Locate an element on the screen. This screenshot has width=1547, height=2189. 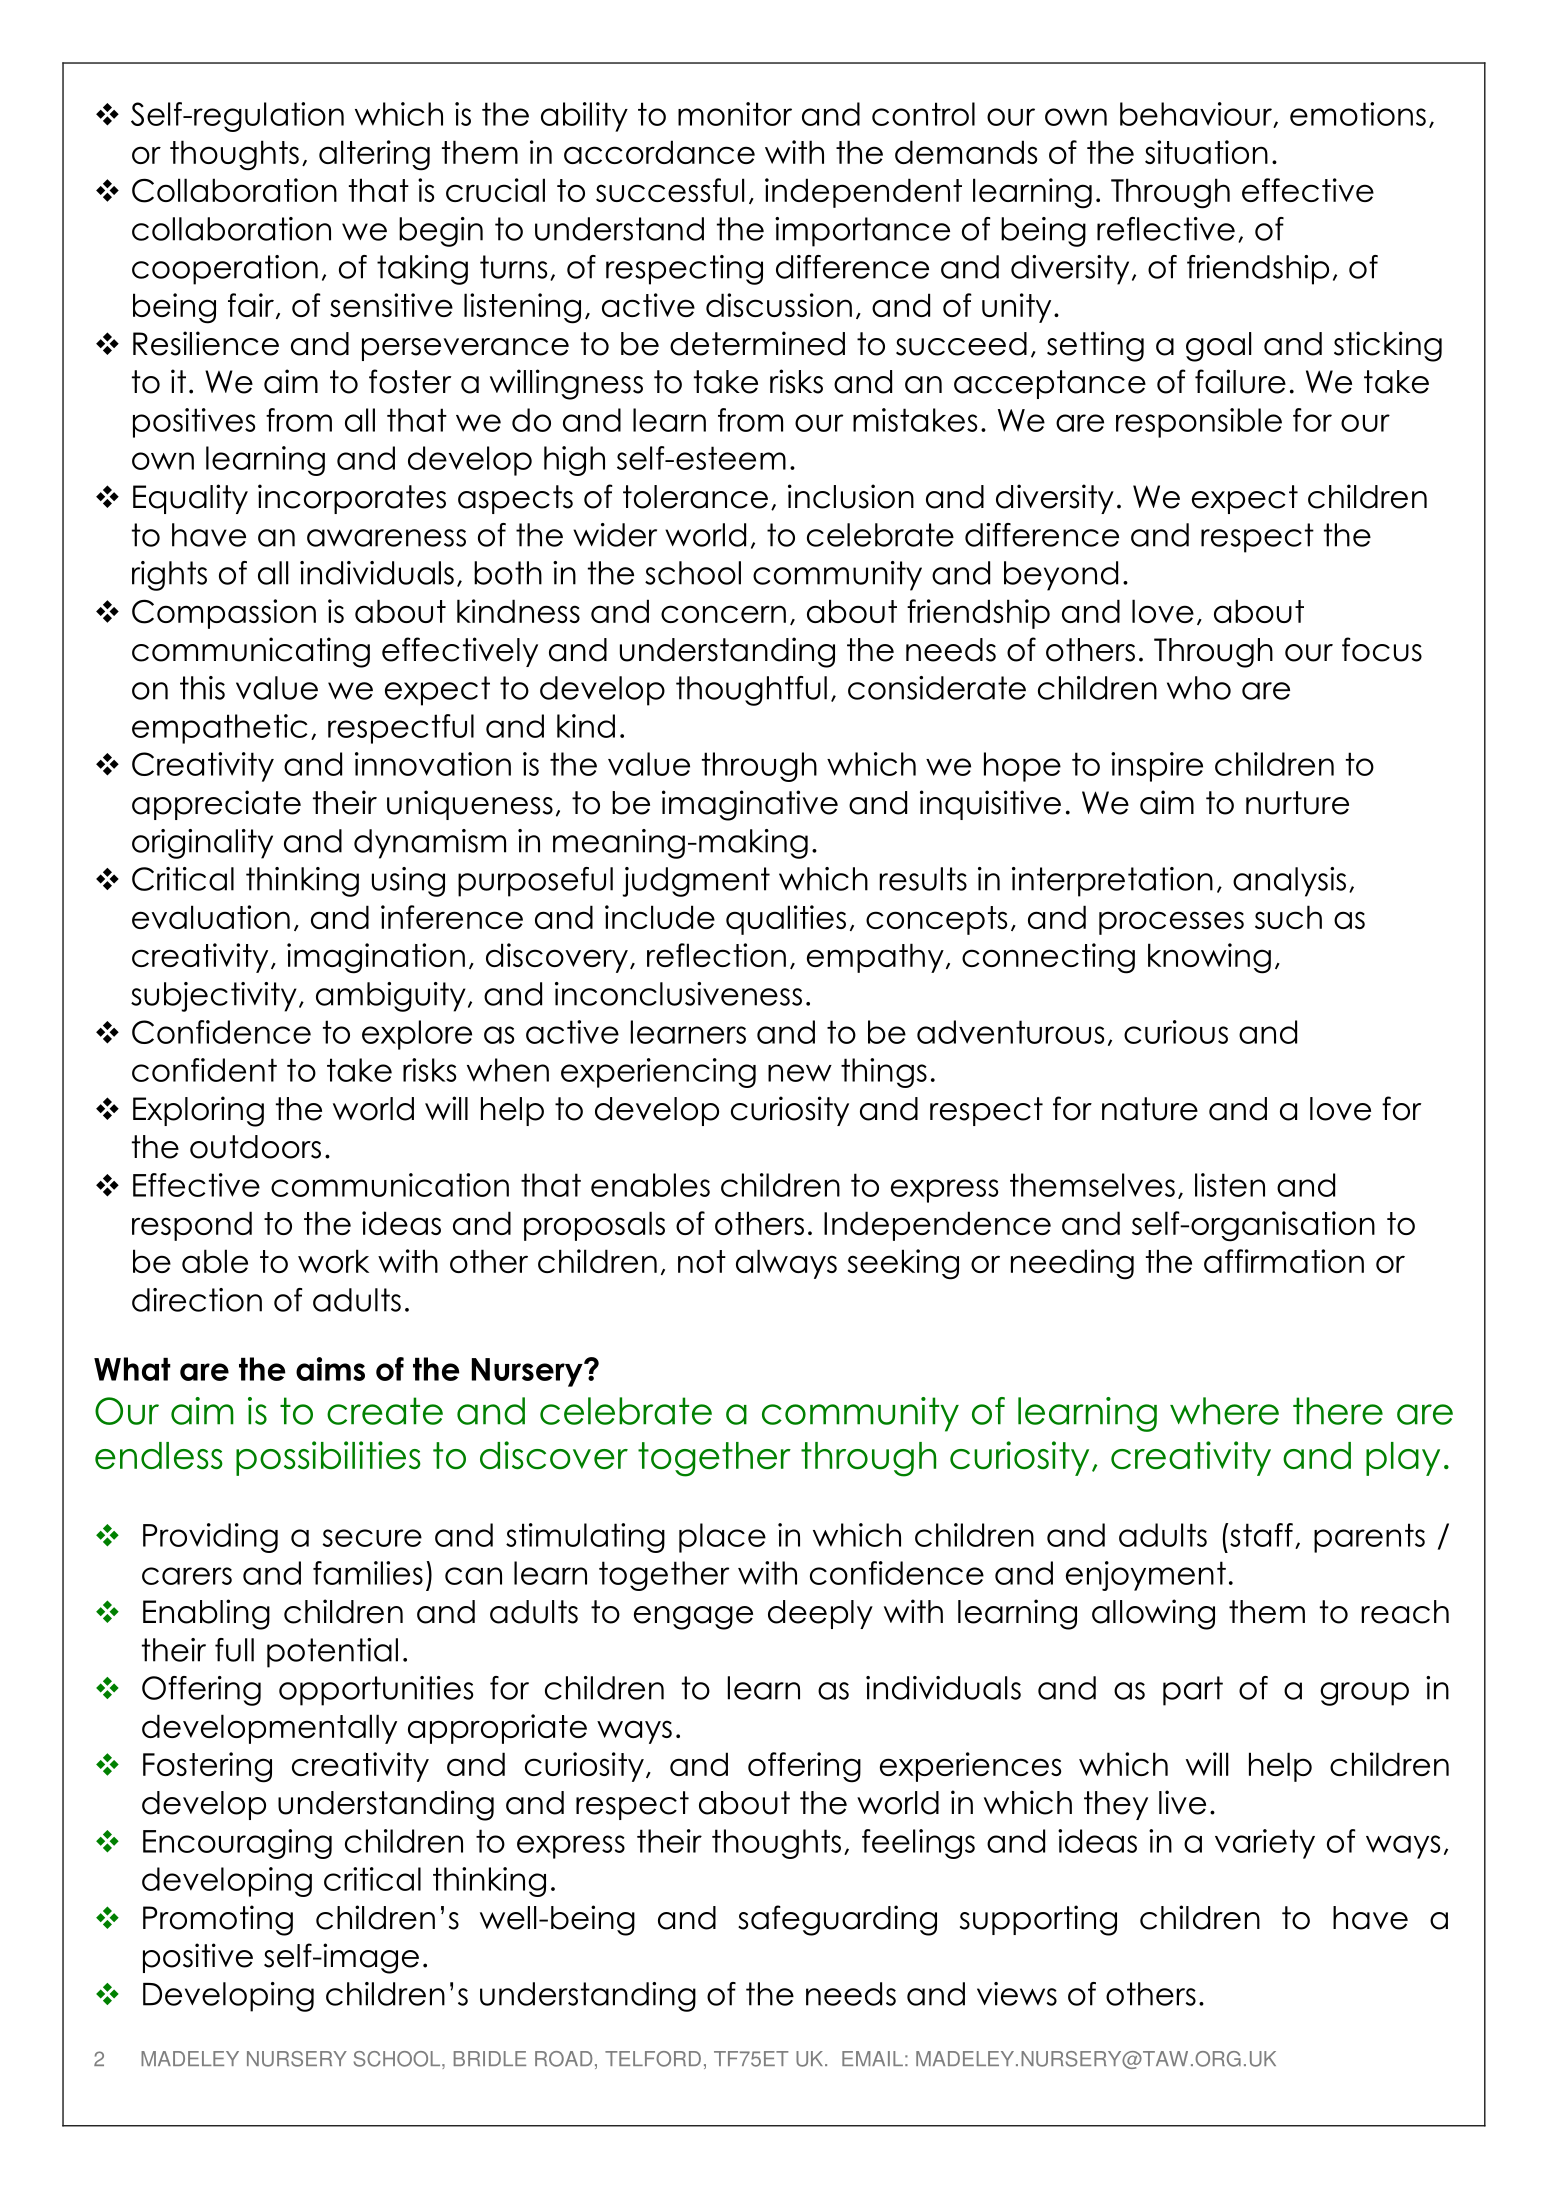
place is located at coordinates (722, 1538).
